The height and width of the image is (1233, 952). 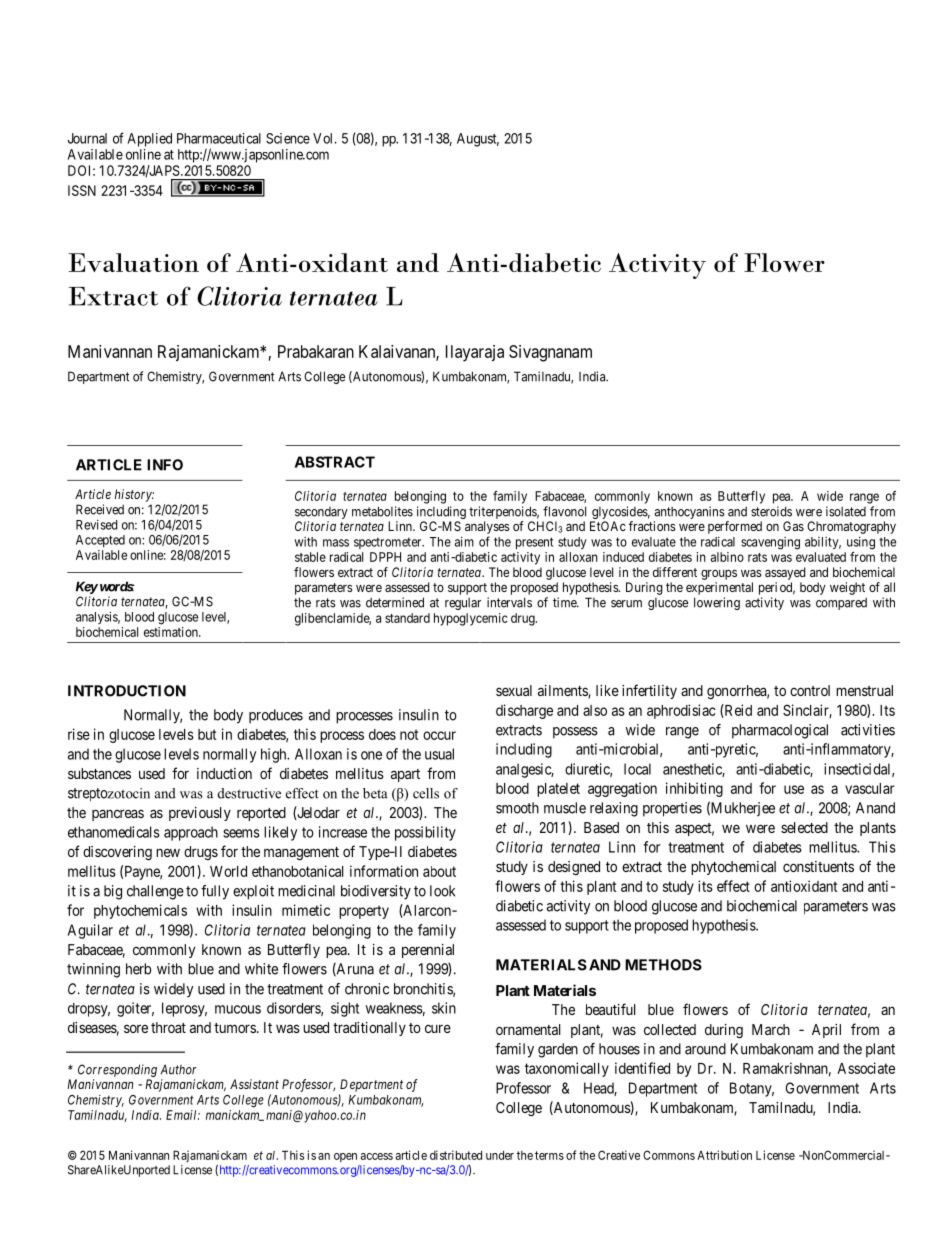 I want to click on steroids, so click(x=771, y=511).
